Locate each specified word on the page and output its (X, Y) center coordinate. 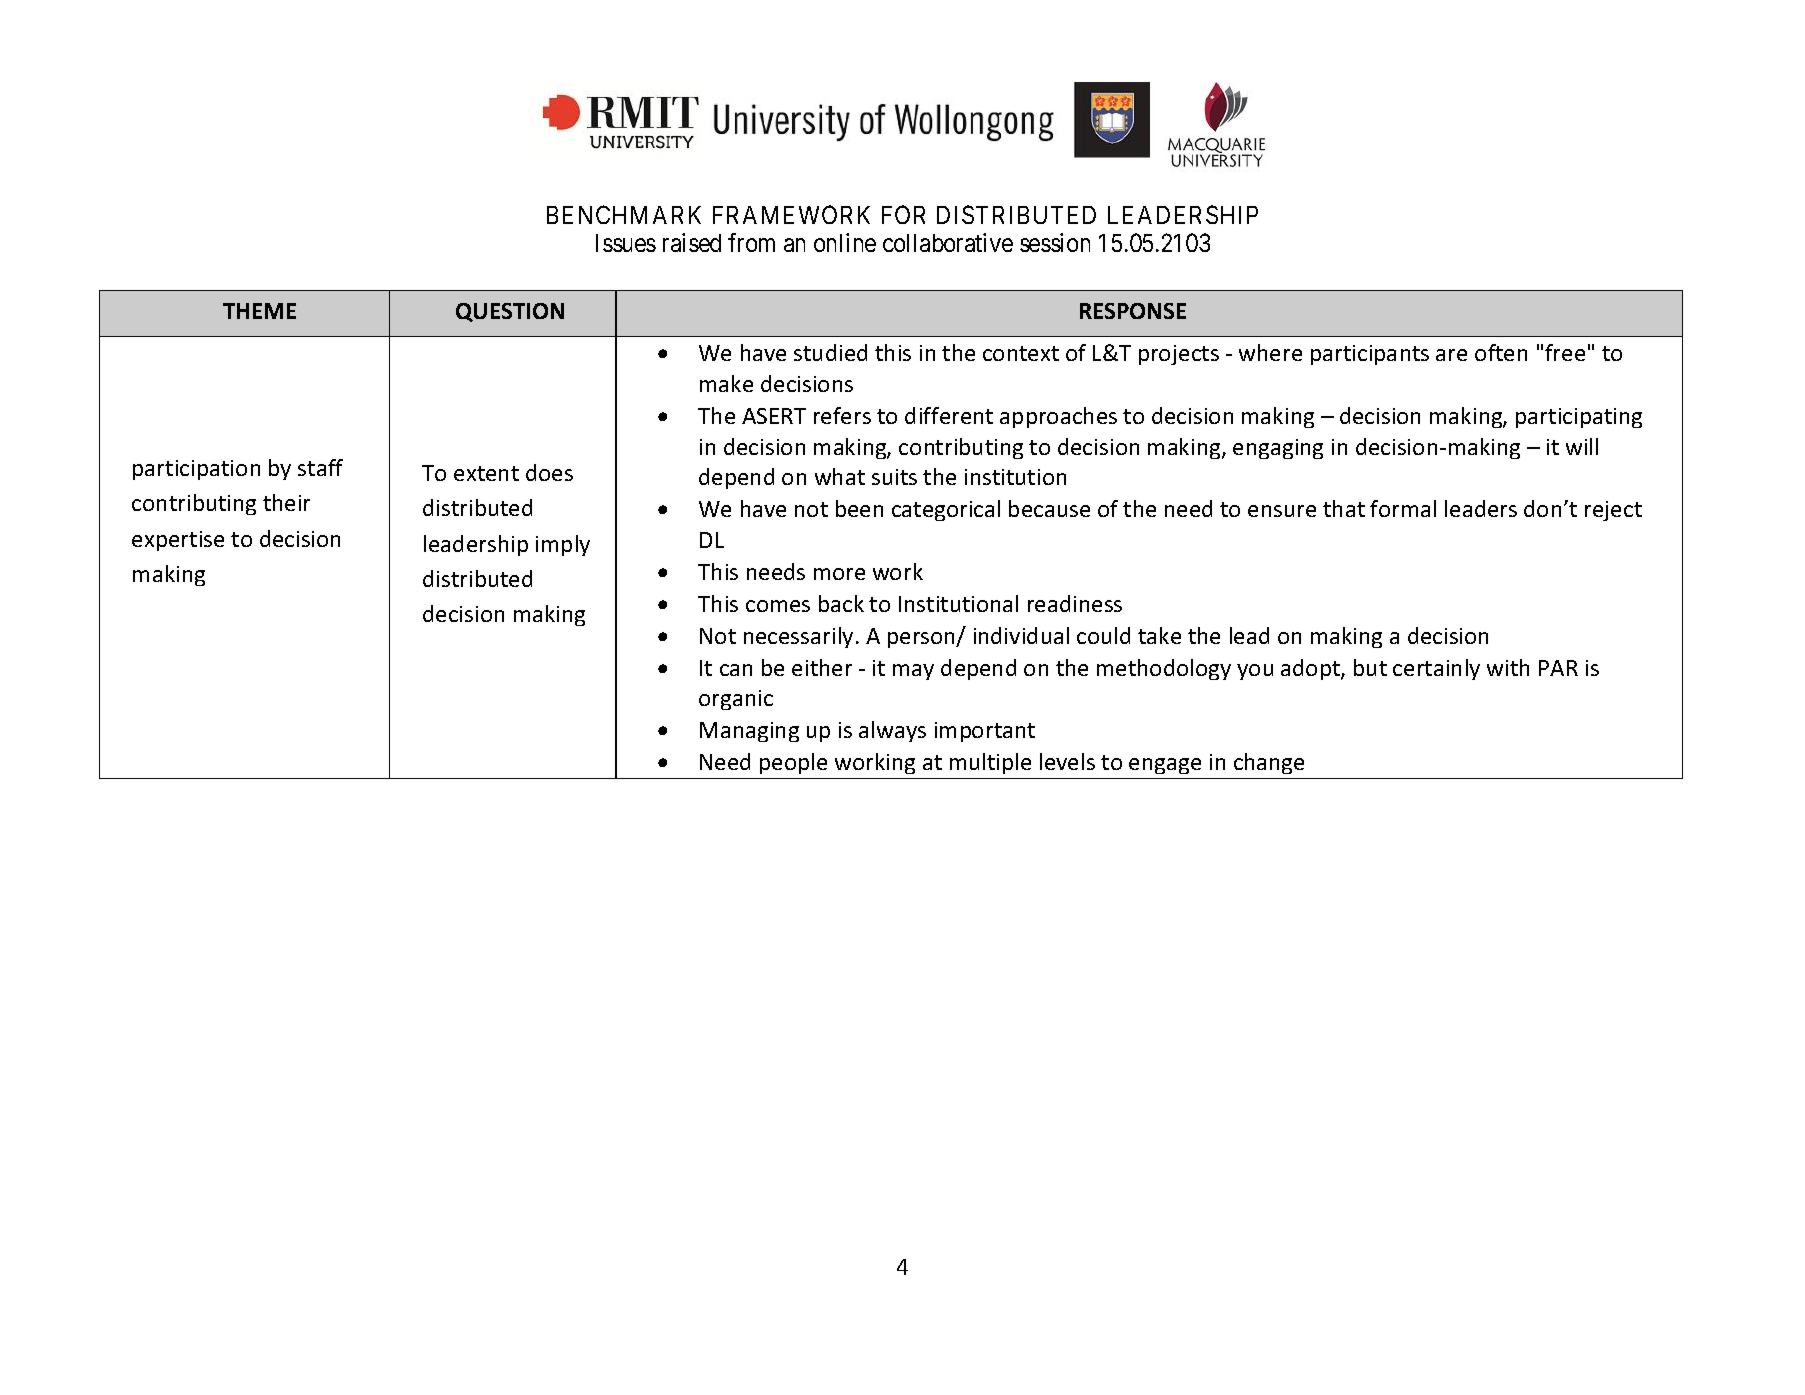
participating (1579, 418)
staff (320, 467)
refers (842, 415)
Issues (626, 243)
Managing (749, 732)
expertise (178, 541)
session (1055, 242)
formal (1403, 508)
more (839, 574)
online (845, 242)
